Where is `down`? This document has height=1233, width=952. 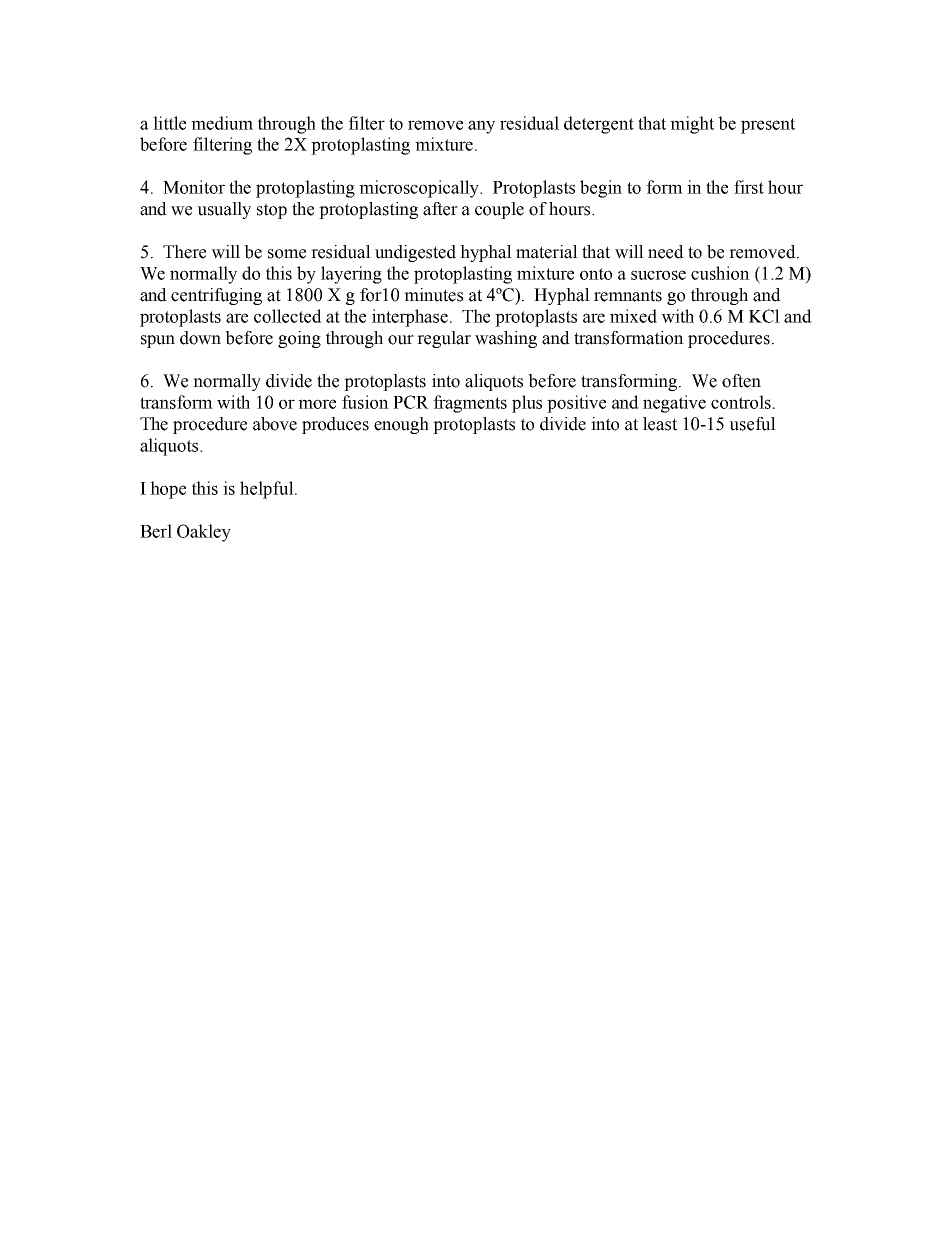 down is located at coordinates (200, 338).
